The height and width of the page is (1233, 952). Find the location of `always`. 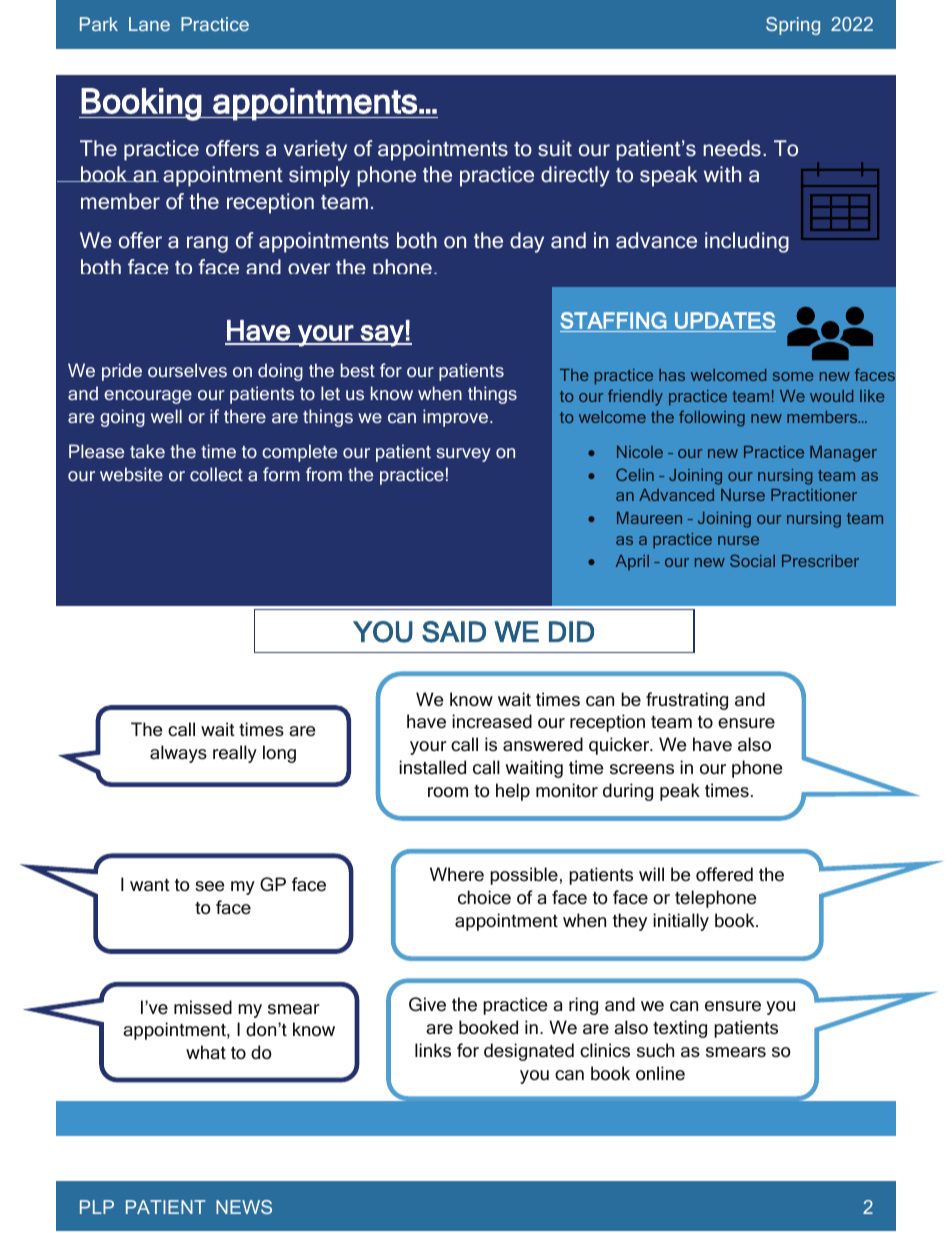

always is located at coordinates (178, 754).
